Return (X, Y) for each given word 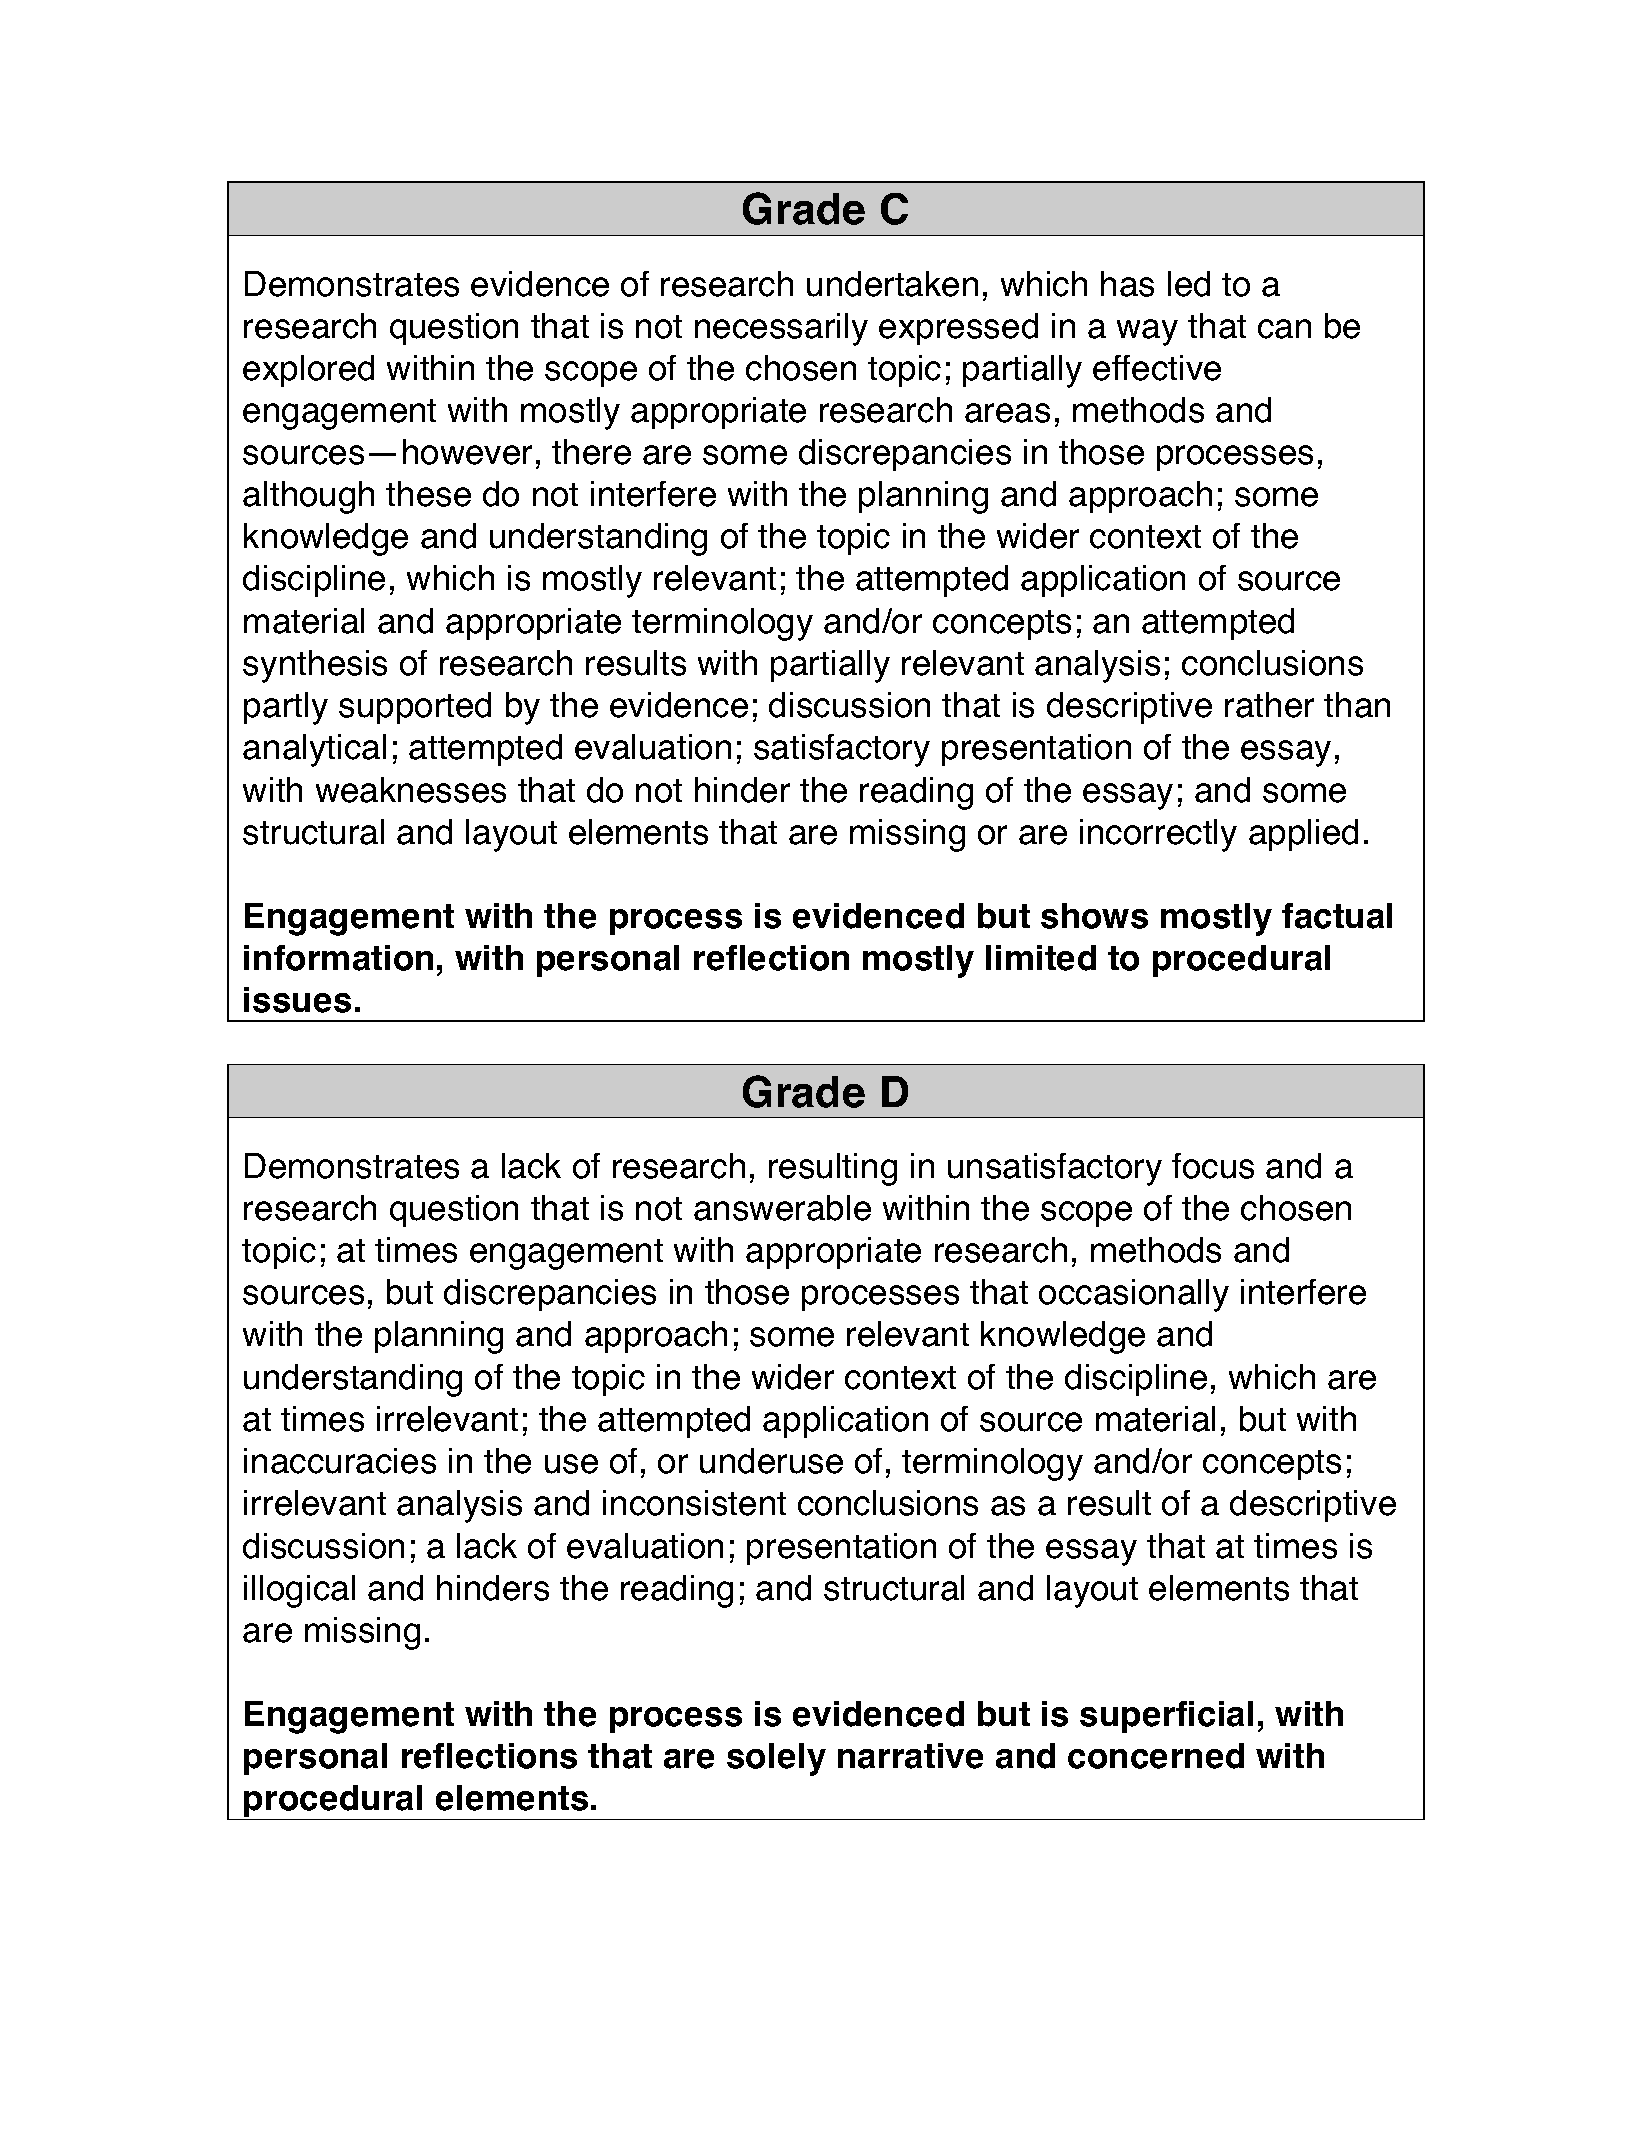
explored (308, 371)
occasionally (1134, 1295)
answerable (782, 1208)
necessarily (781, 329)
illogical (299, 1591)
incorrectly (1158, 835)
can (1284, 329)
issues (297, 1000)
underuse (771, 1461)
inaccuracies (340, 1461)
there (591, 452)
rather (1269, 705)
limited (1041, 958)
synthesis (315, 666)
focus (1213, 1166)
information (338, 958)
